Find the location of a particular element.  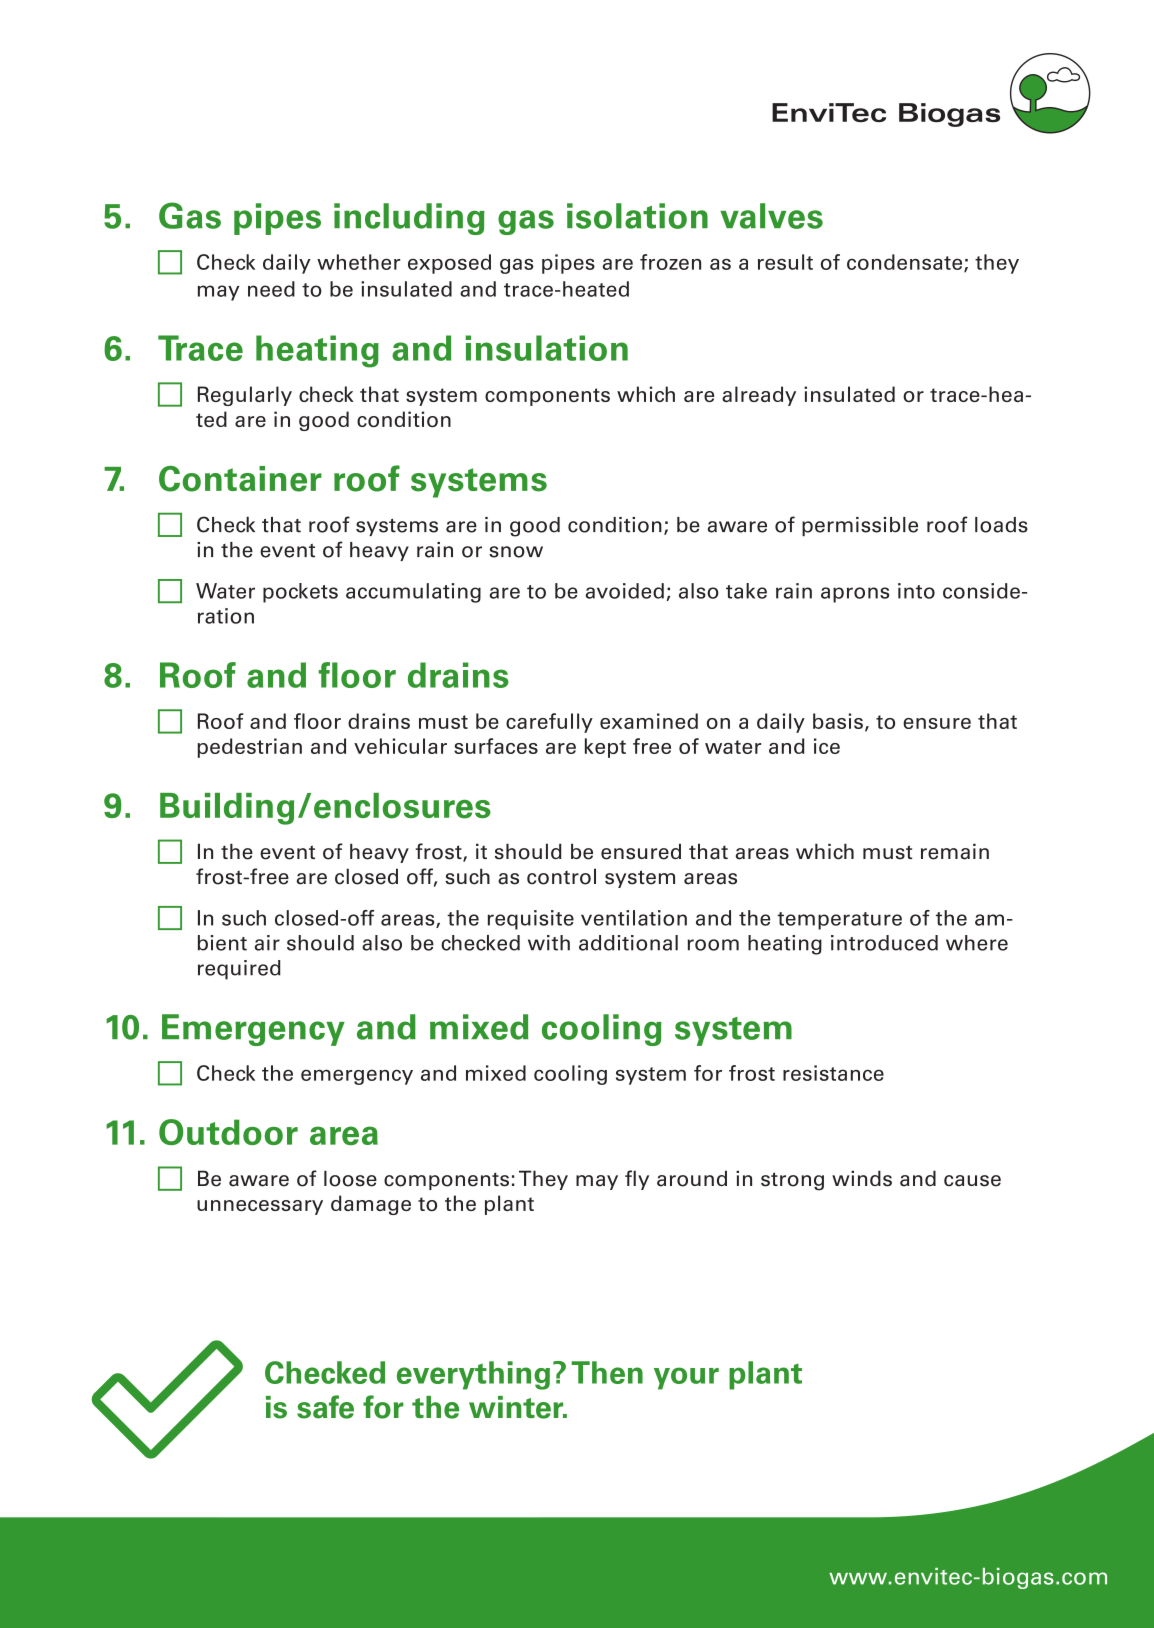

resistance is located at coordinates (833, 1073).
